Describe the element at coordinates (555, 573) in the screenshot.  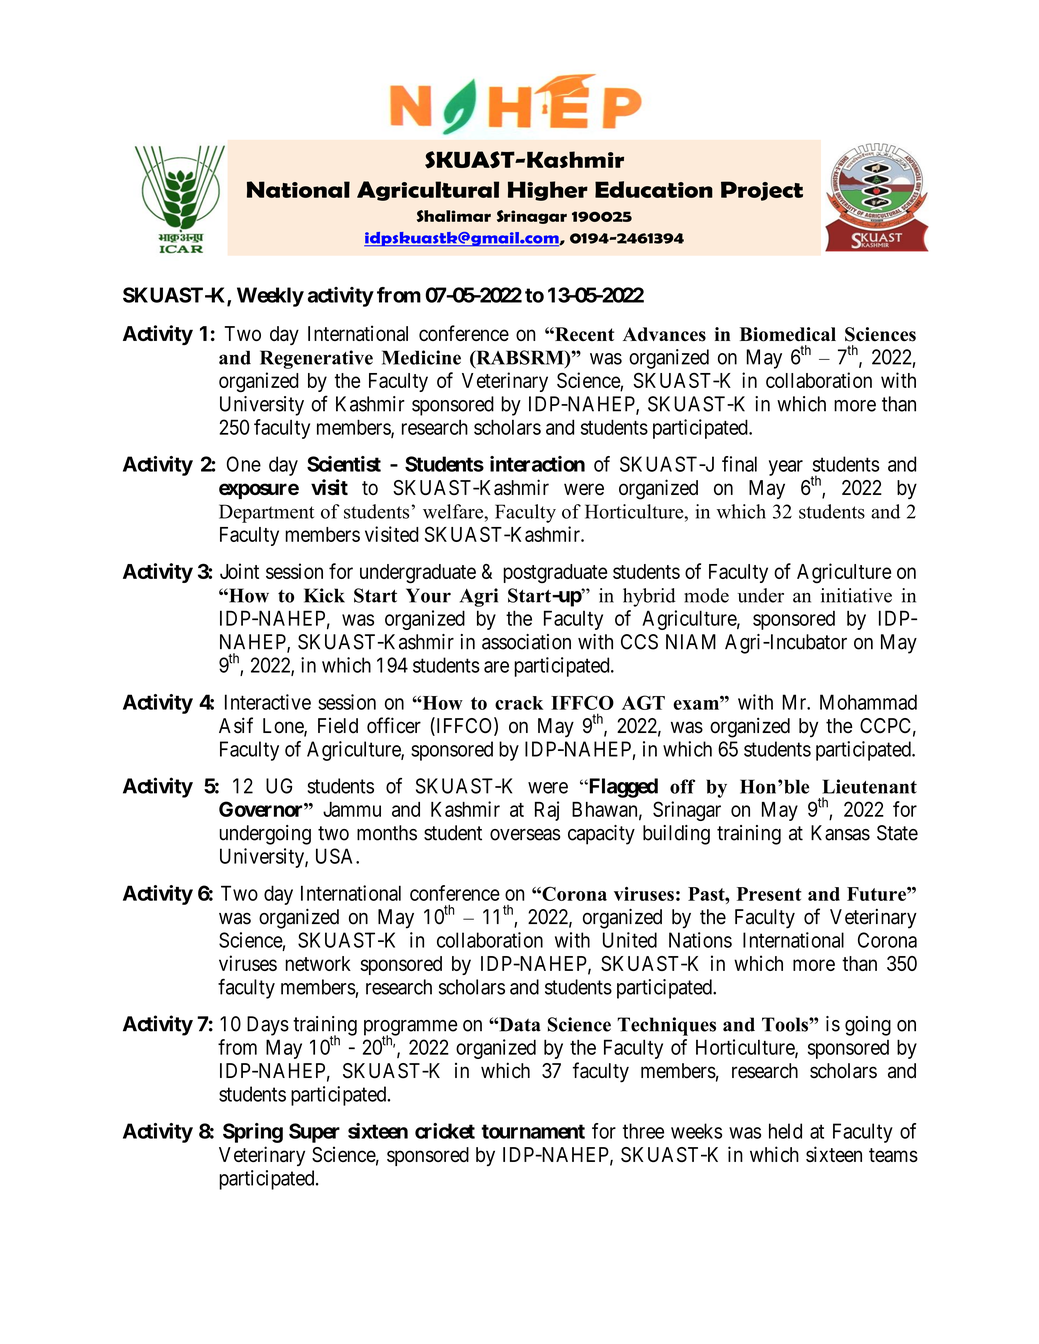
I see `postgraduate` at that location.
